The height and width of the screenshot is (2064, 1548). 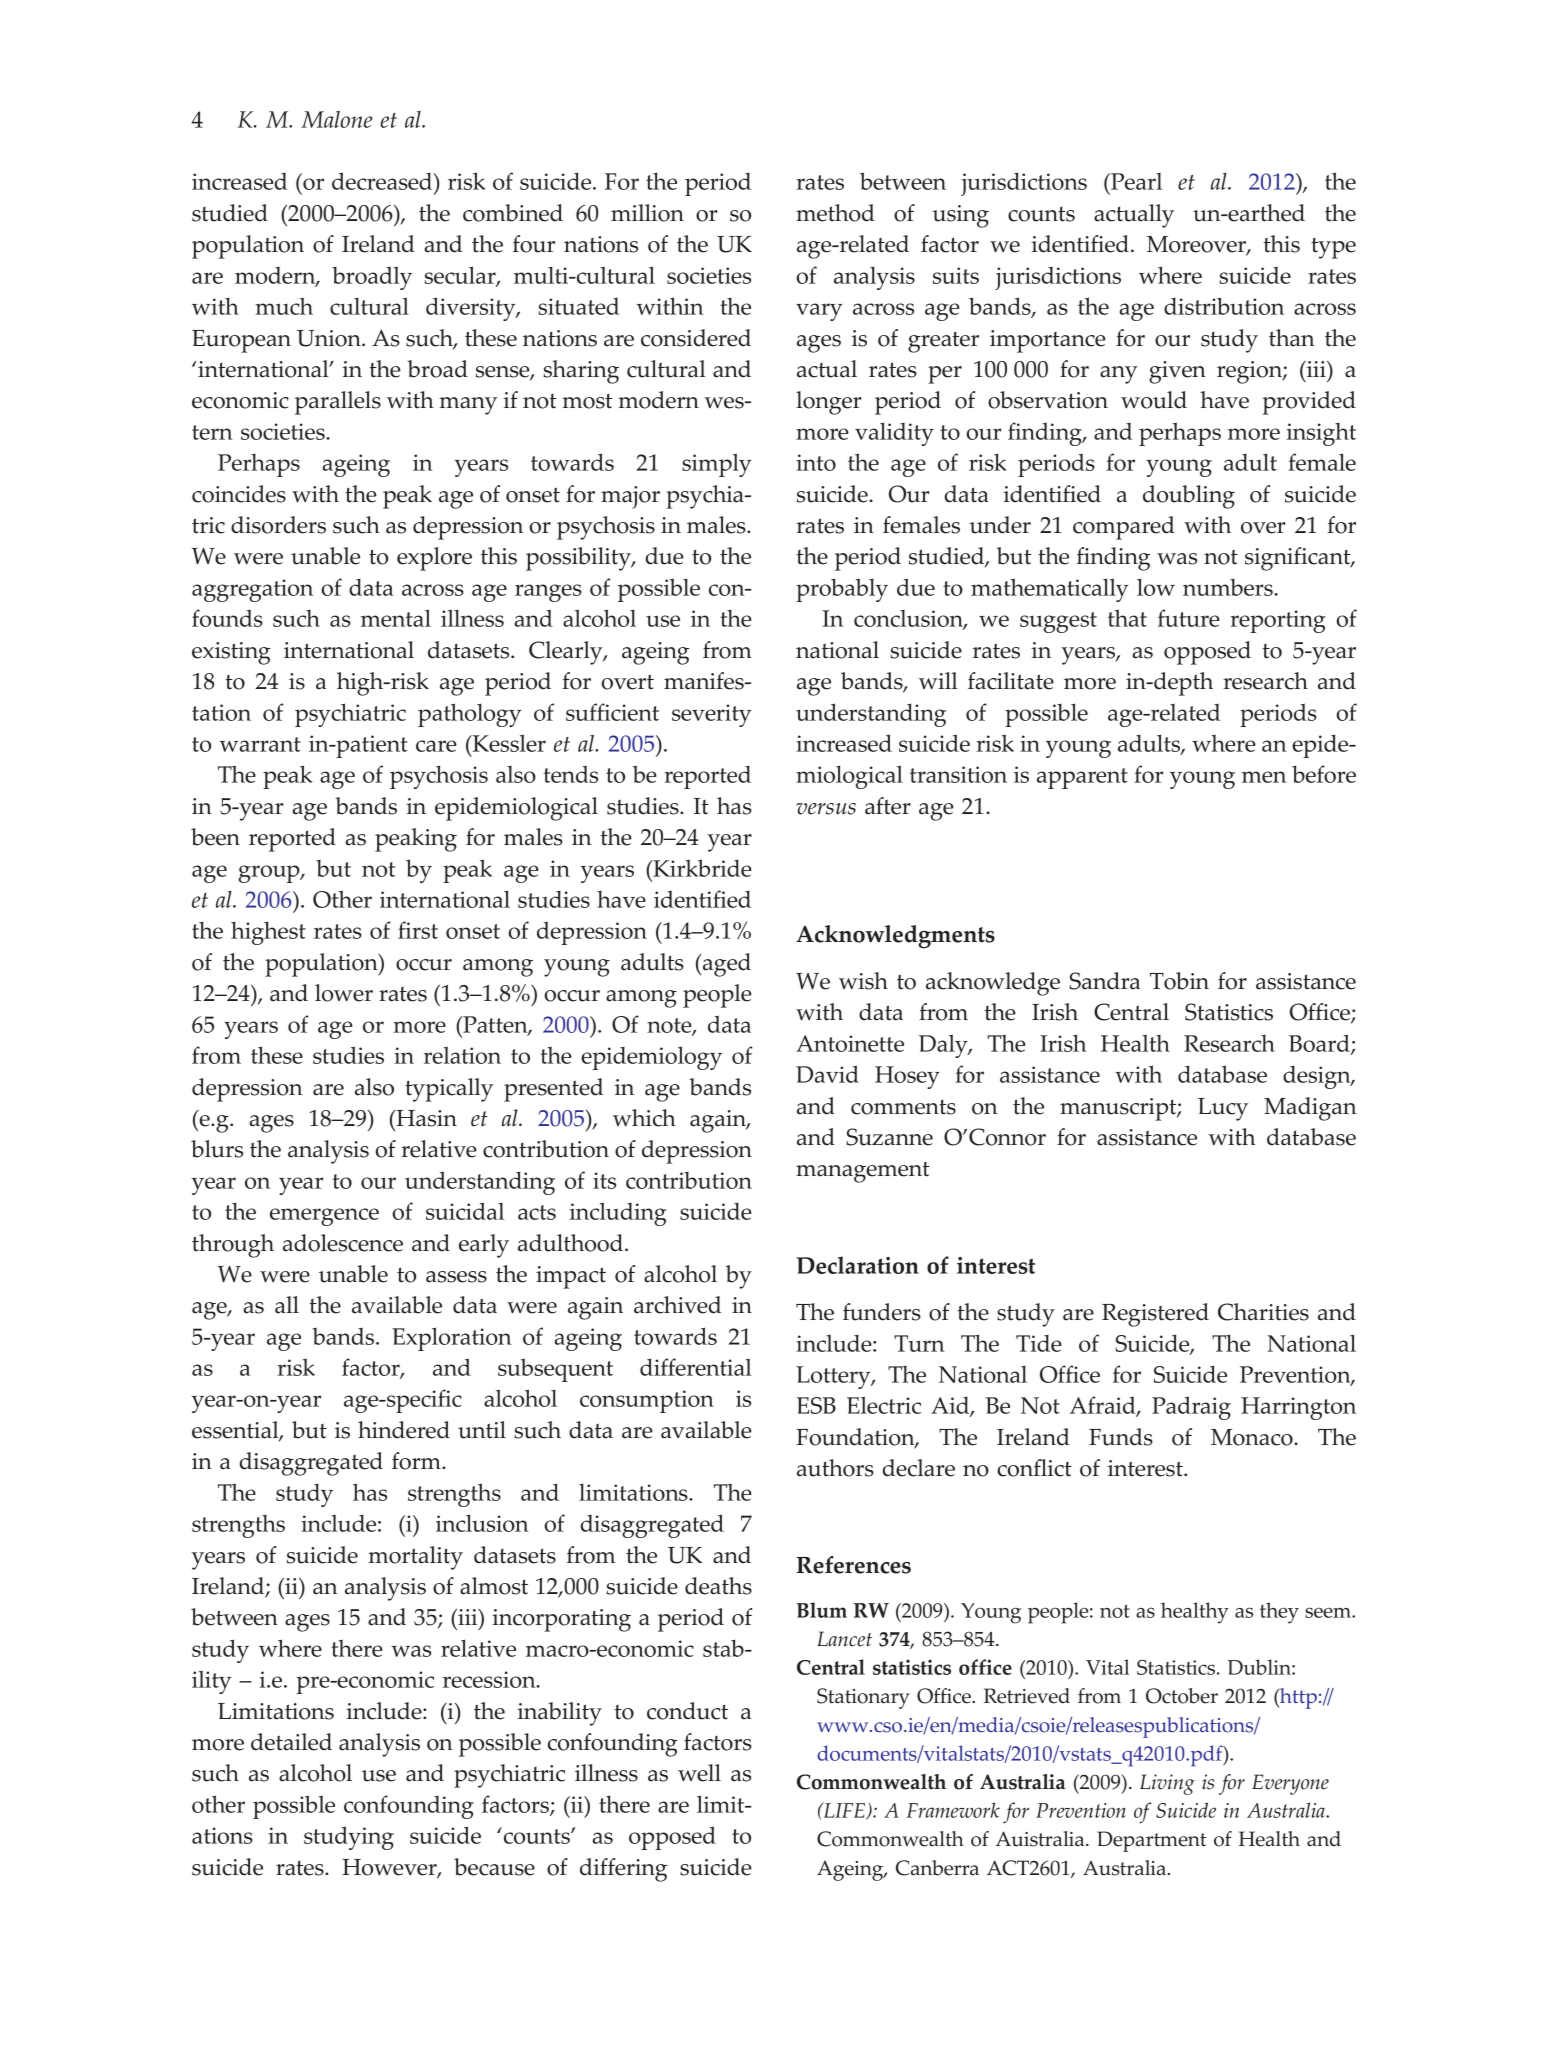 I want to click on detailed, so click(x=291, y=1742).
